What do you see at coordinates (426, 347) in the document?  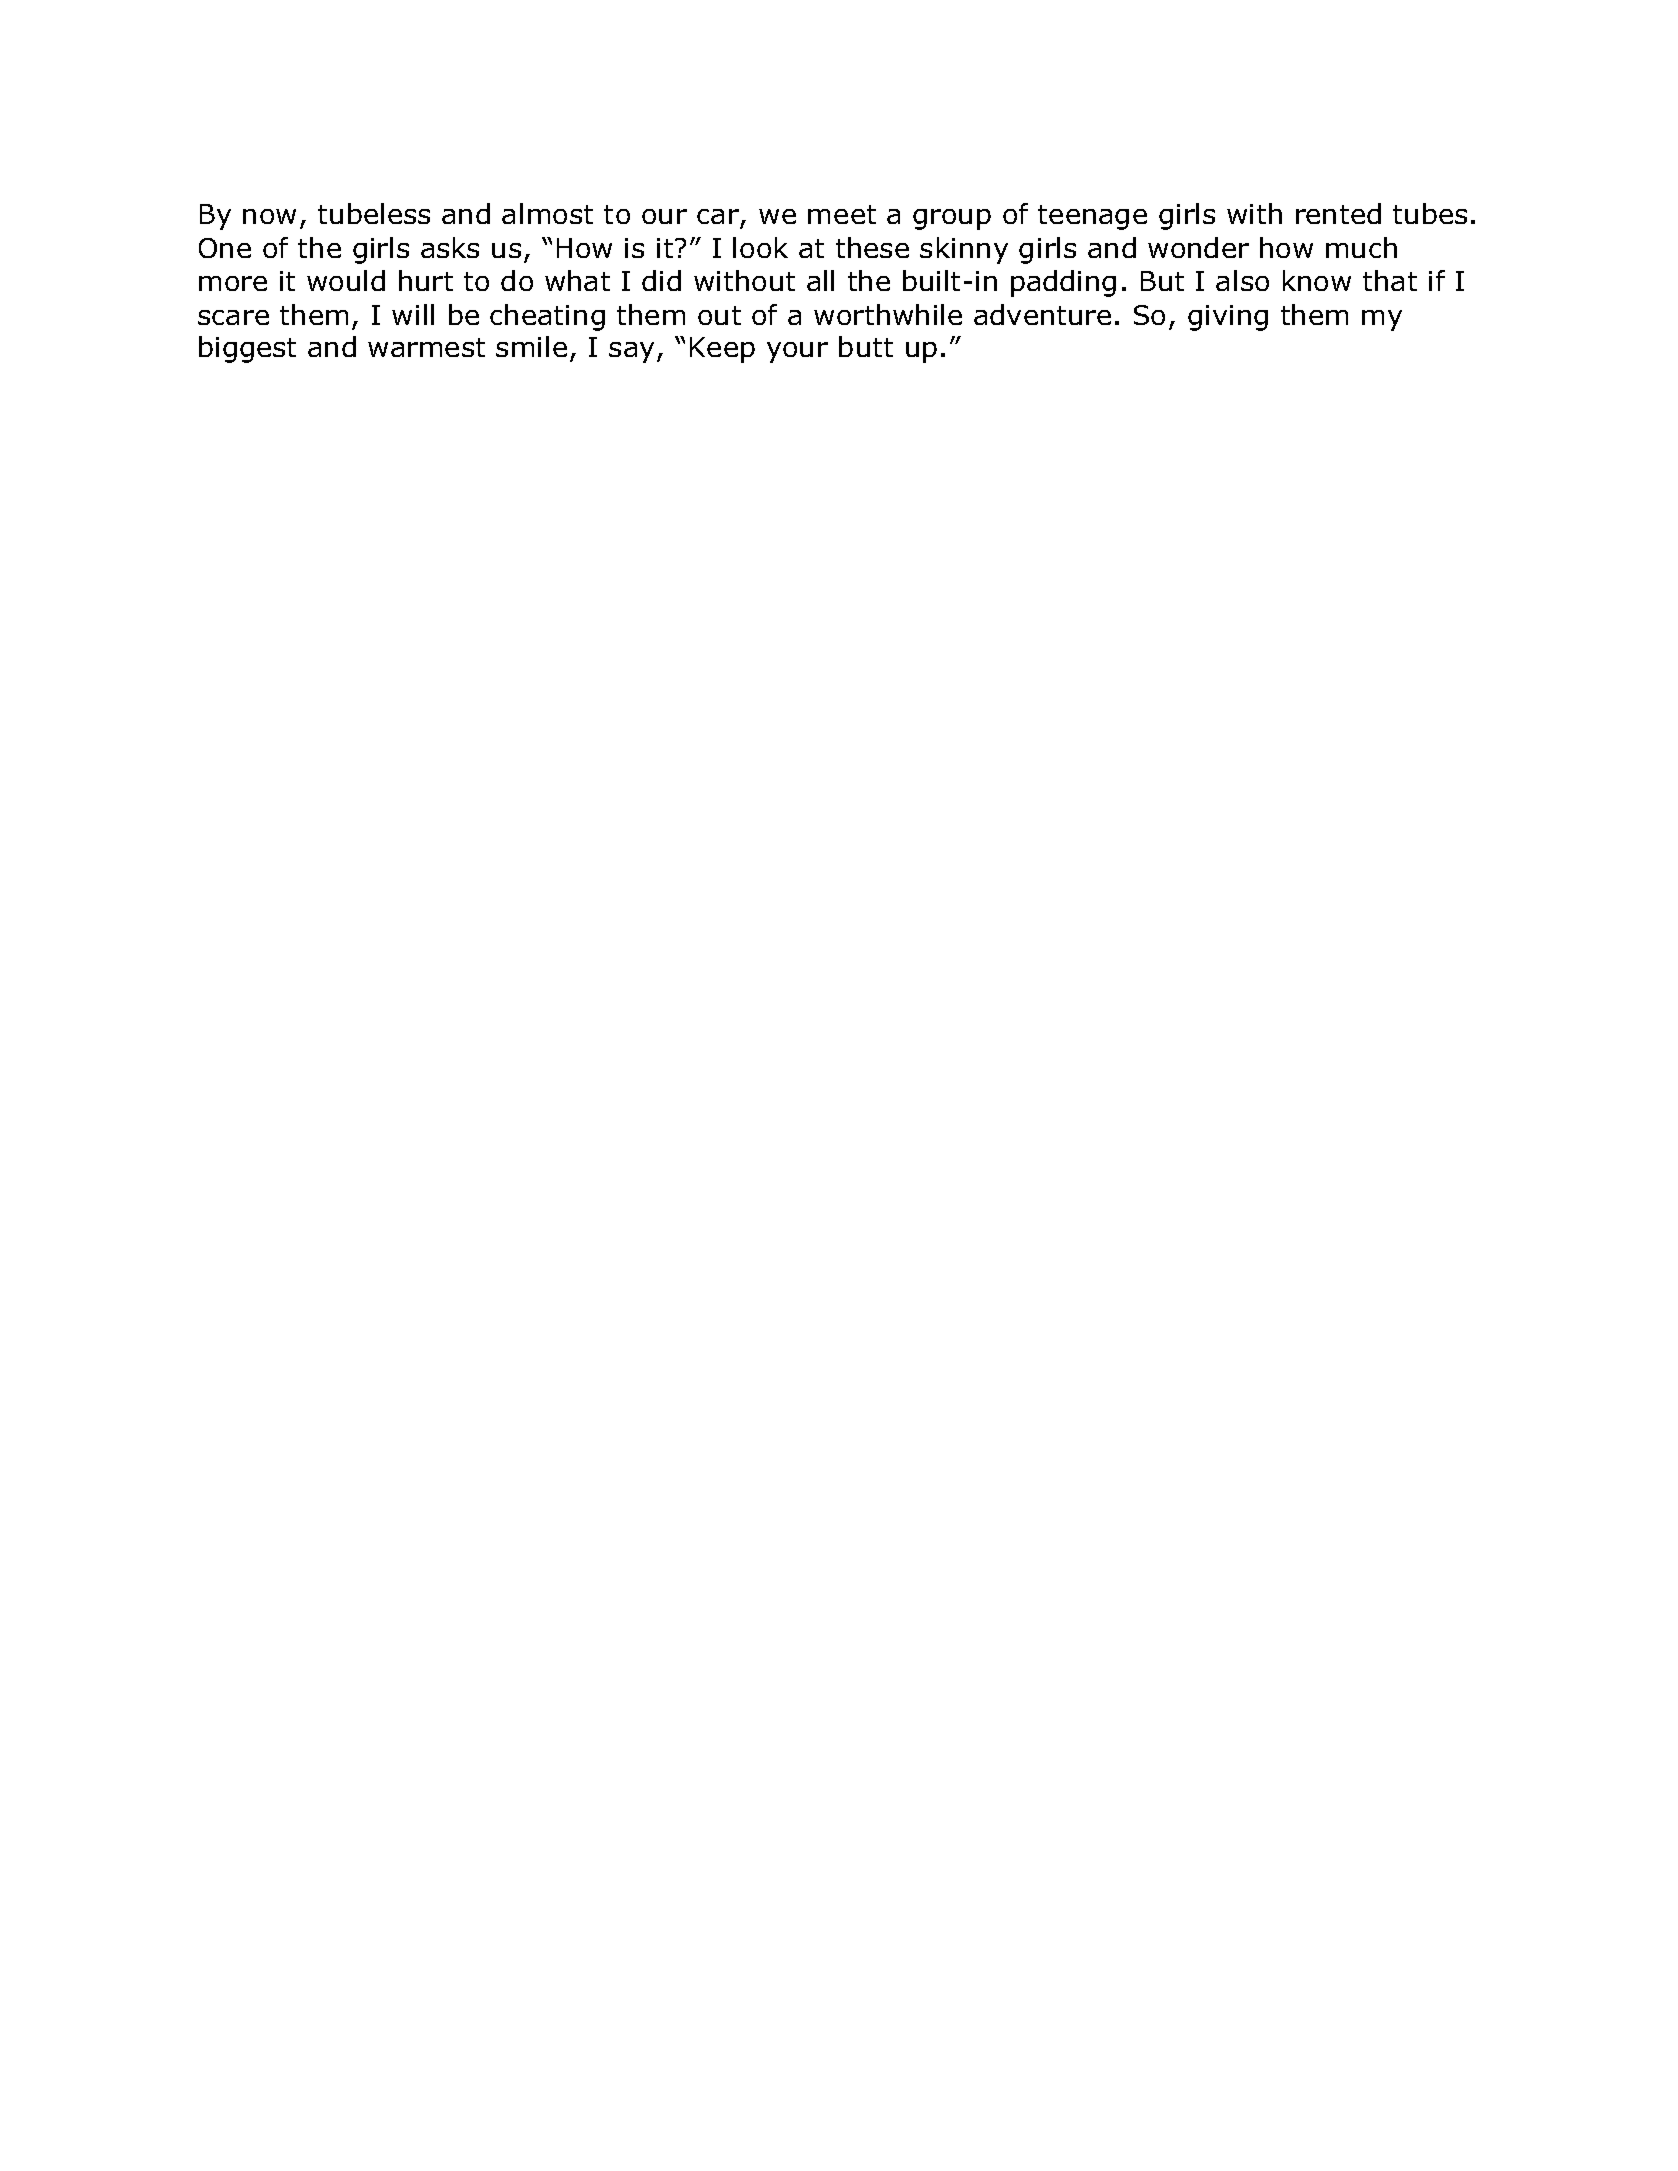 I see `warmest` at bounding box center [426, 347].
